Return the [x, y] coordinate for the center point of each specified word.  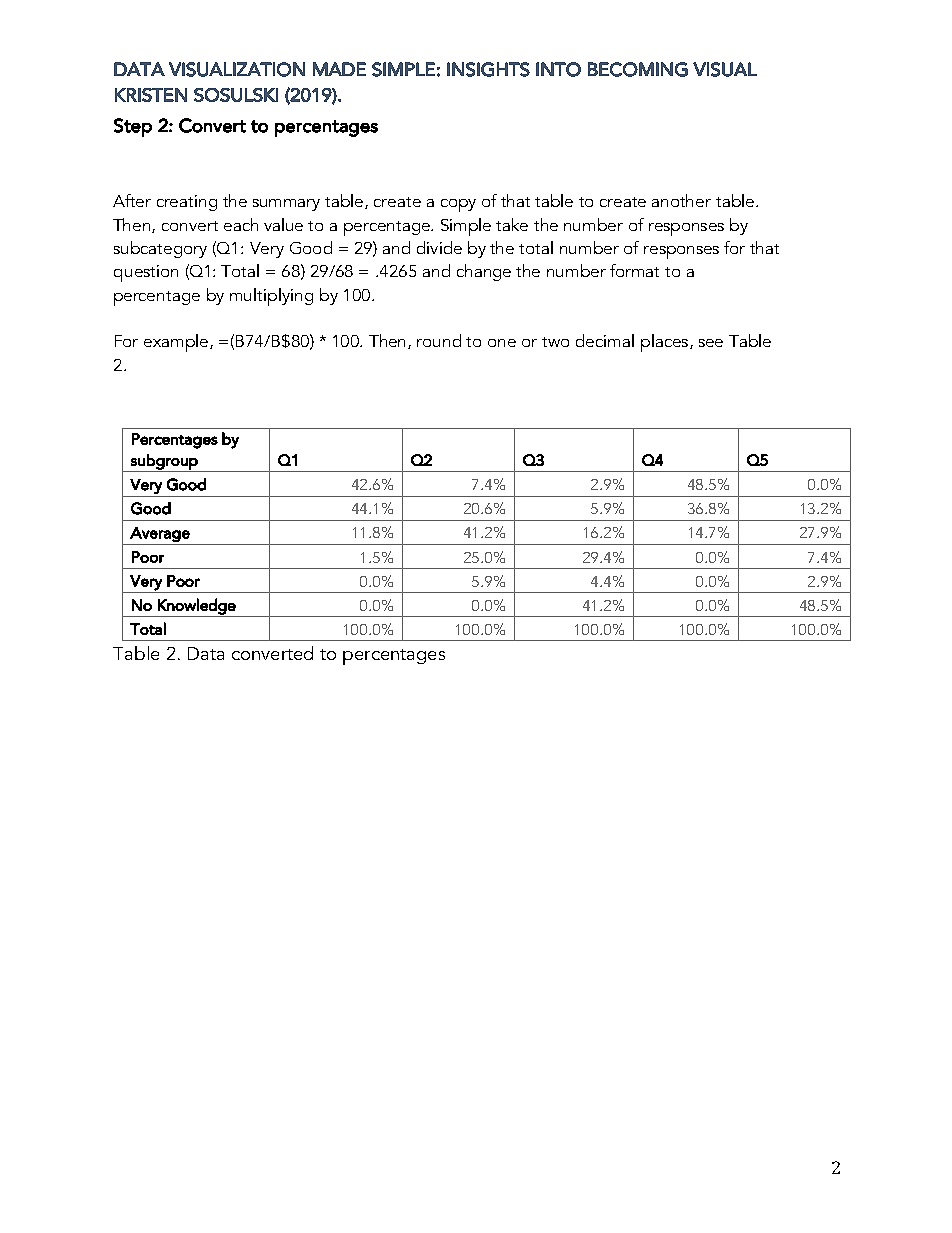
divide [439, 247]
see [711, 343]
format [634, 270]
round [439, 340]
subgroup [164, 463]
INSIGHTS [488, 69]
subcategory [160, 249]
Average [160, 534]
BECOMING [638, 69]
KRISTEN [151, 95]
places [666, 343]
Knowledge [197, 607]
